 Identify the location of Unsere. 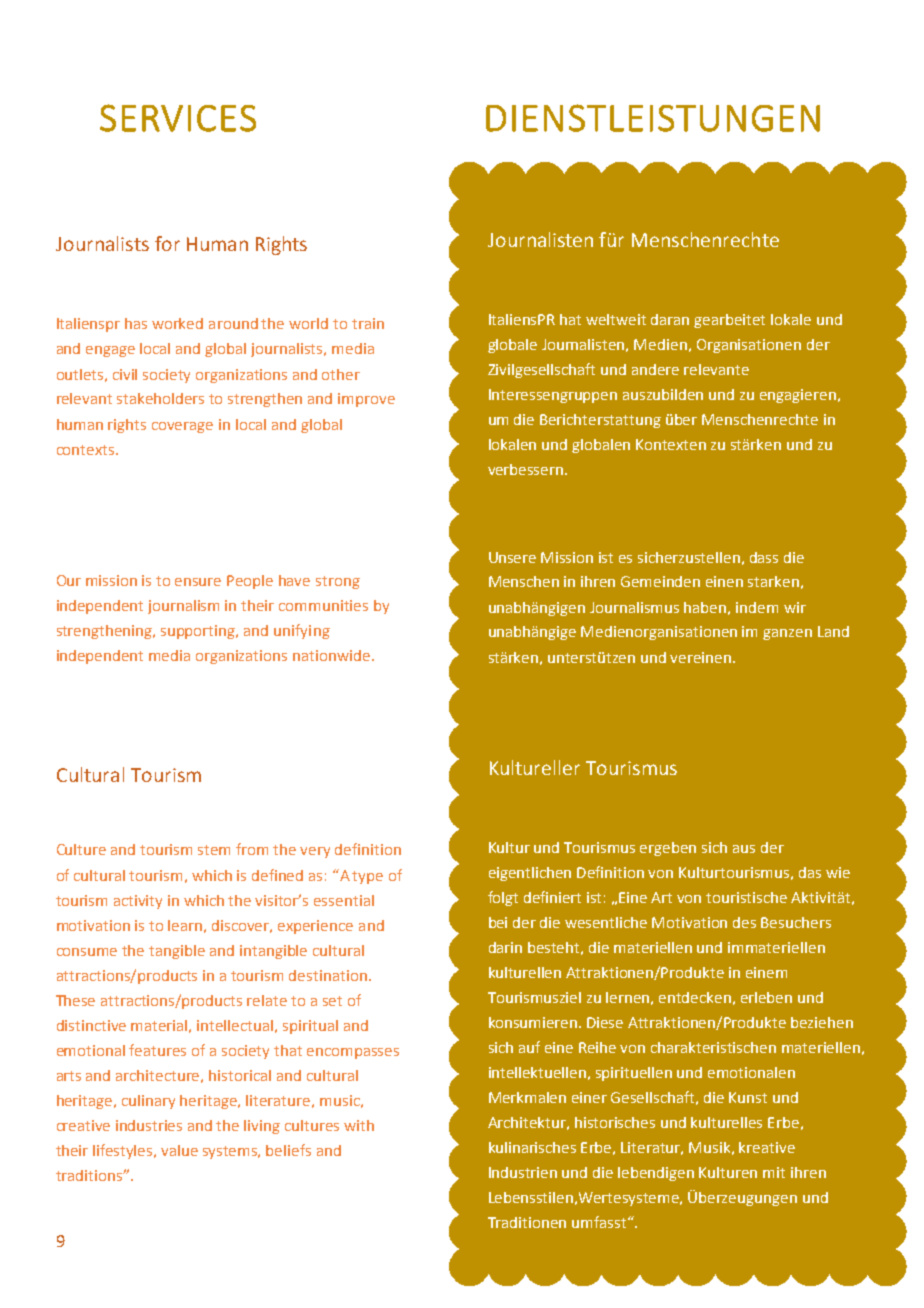
(512, 557).
